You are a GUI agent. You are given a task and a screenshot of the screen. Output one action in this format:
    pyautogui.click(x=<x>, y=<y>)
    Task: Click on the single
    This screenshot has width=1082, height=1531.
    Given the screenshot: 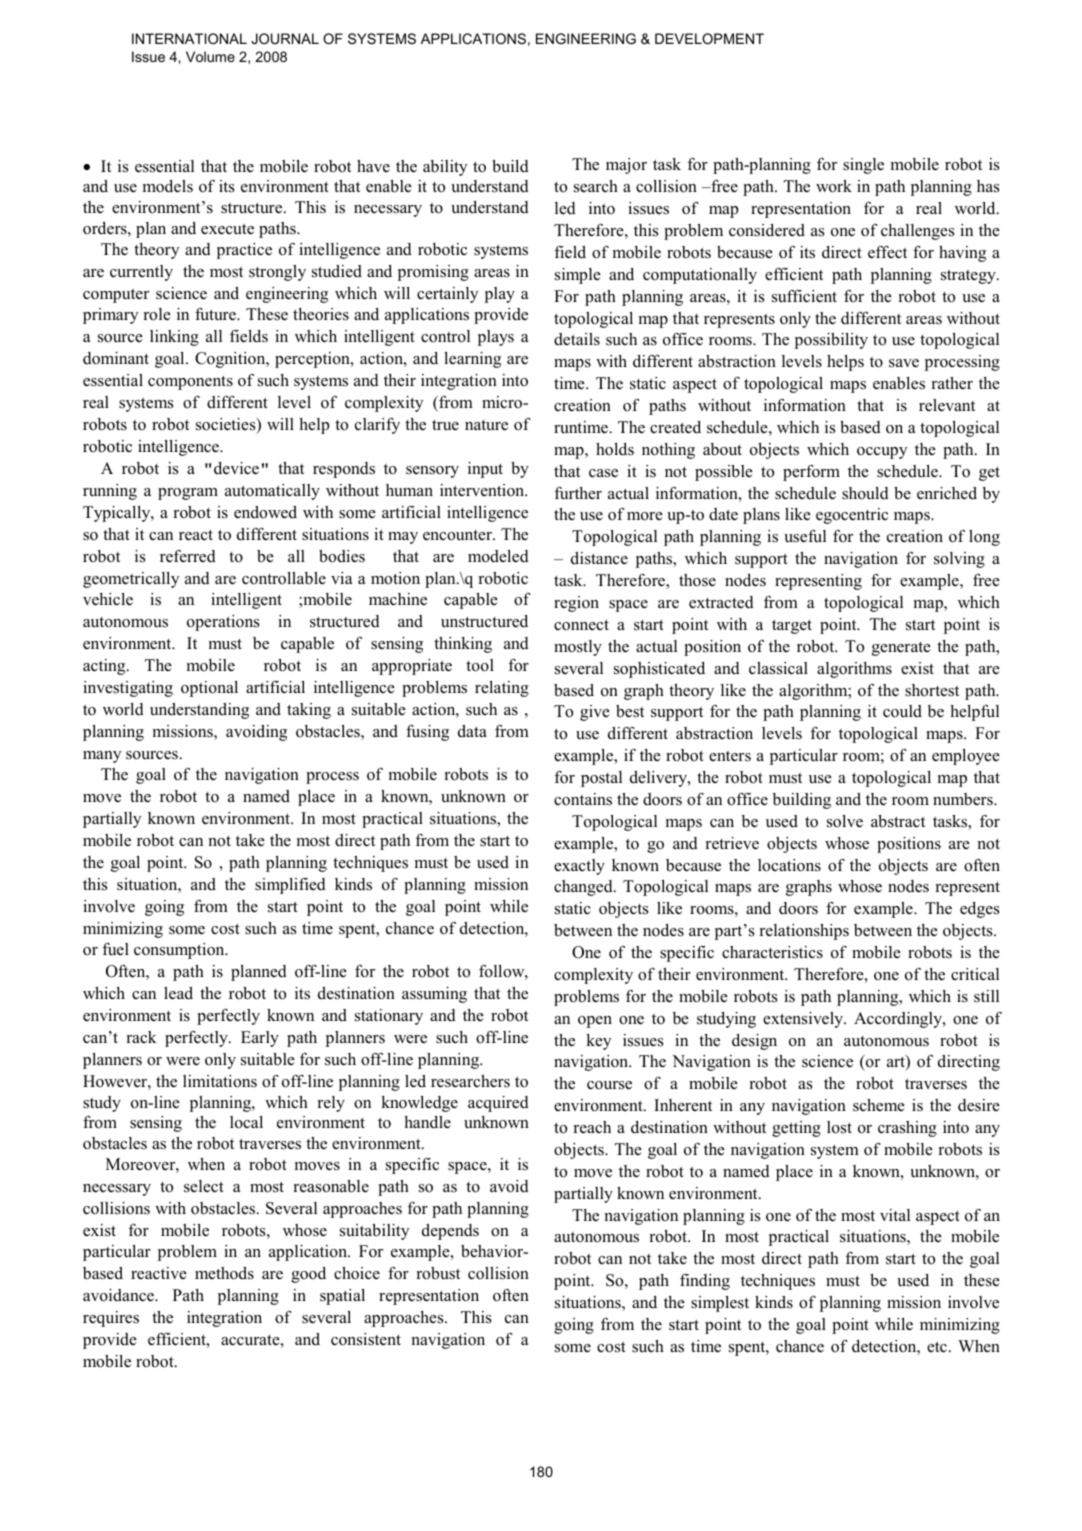 What is the action you would take?
    pyautogui.click(x=863, y=166)
